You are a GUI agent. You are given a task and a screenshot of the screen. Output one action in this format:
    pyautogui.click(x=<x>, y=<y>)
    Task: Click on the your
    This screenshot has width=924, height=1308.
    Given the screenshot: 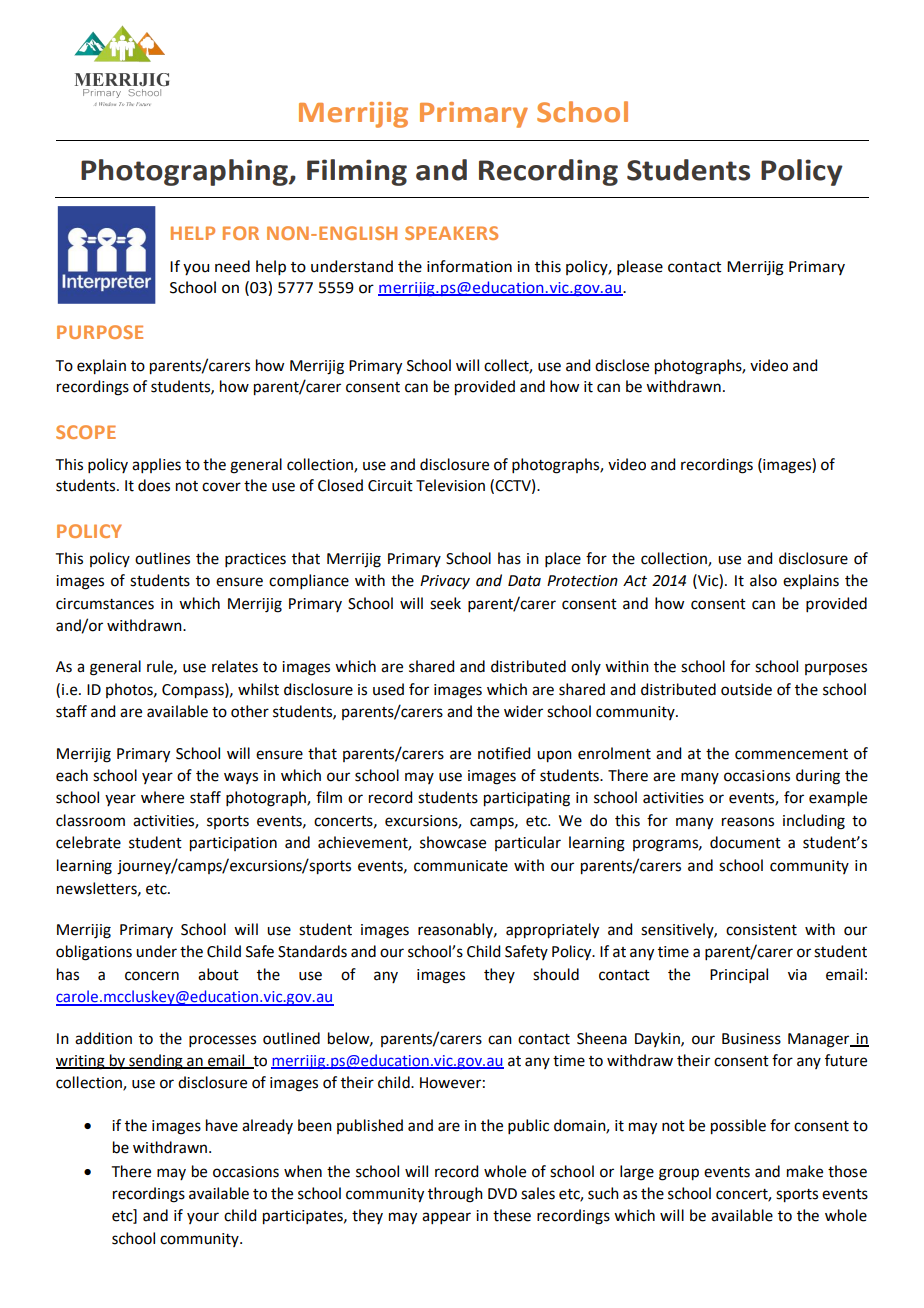 What is the action you would take?
    pyautogui.click(x=203, y=1218)
